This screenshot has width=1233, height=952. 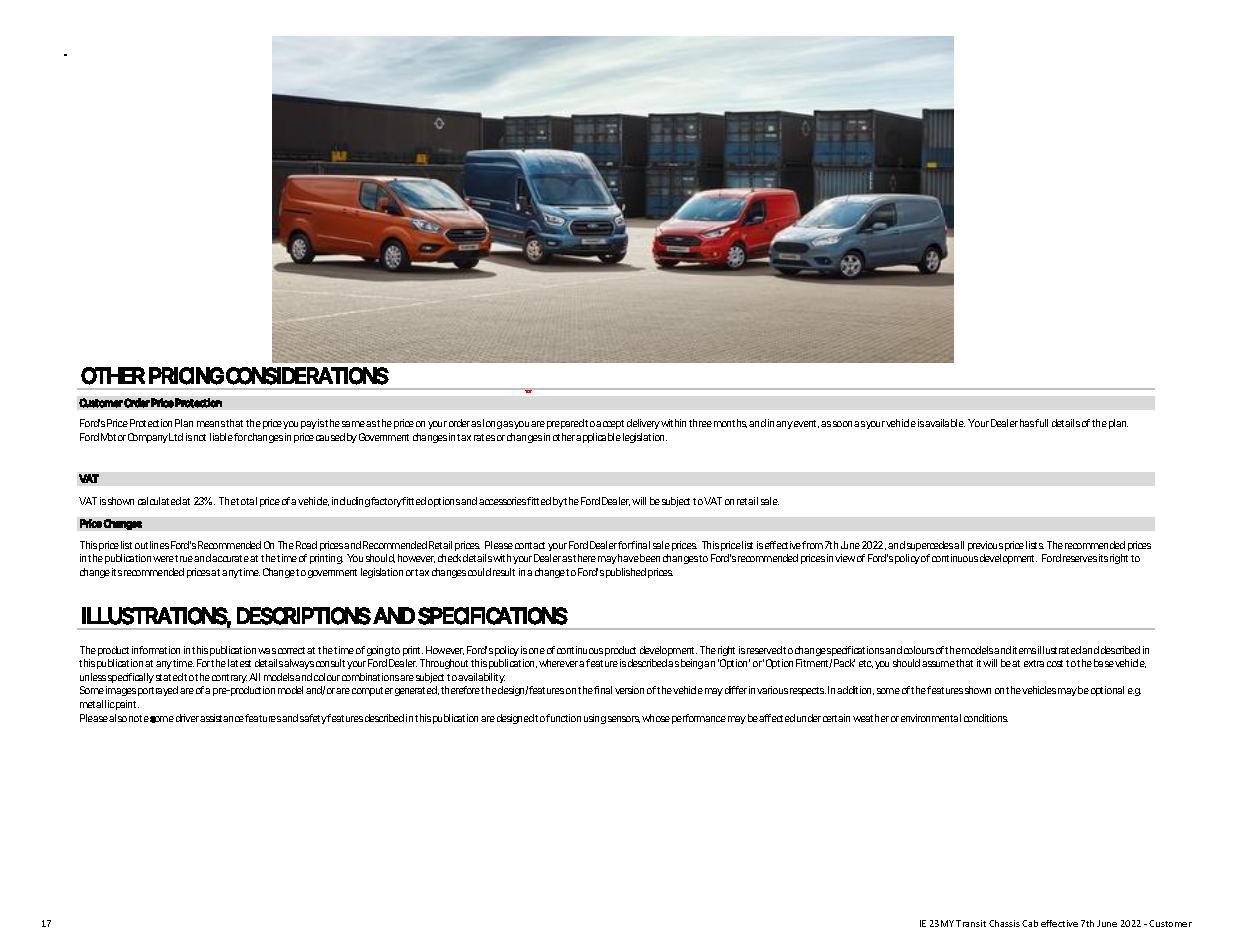 I want to click on available, so click(x=945, y=423).
